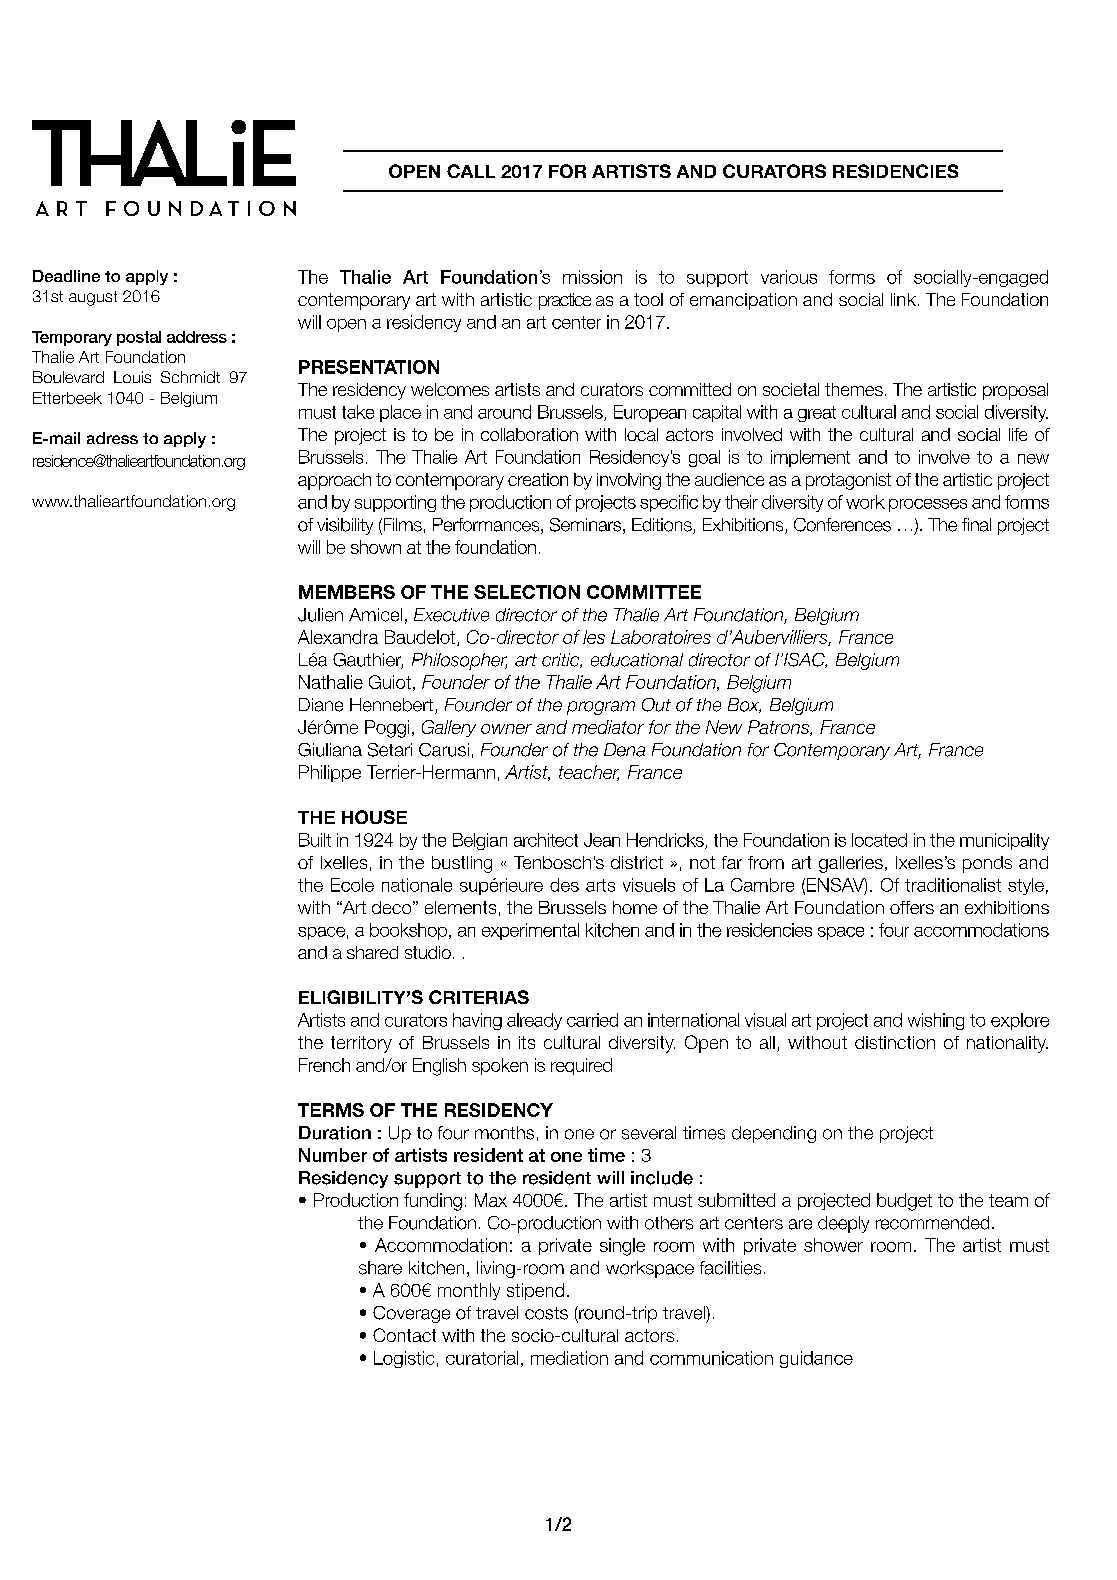 The width and height of the page is (1117, 1580). What do you see at coordinates (404, 1335) in the page?
I see `Contact` at bounding box center [404, 1335].
